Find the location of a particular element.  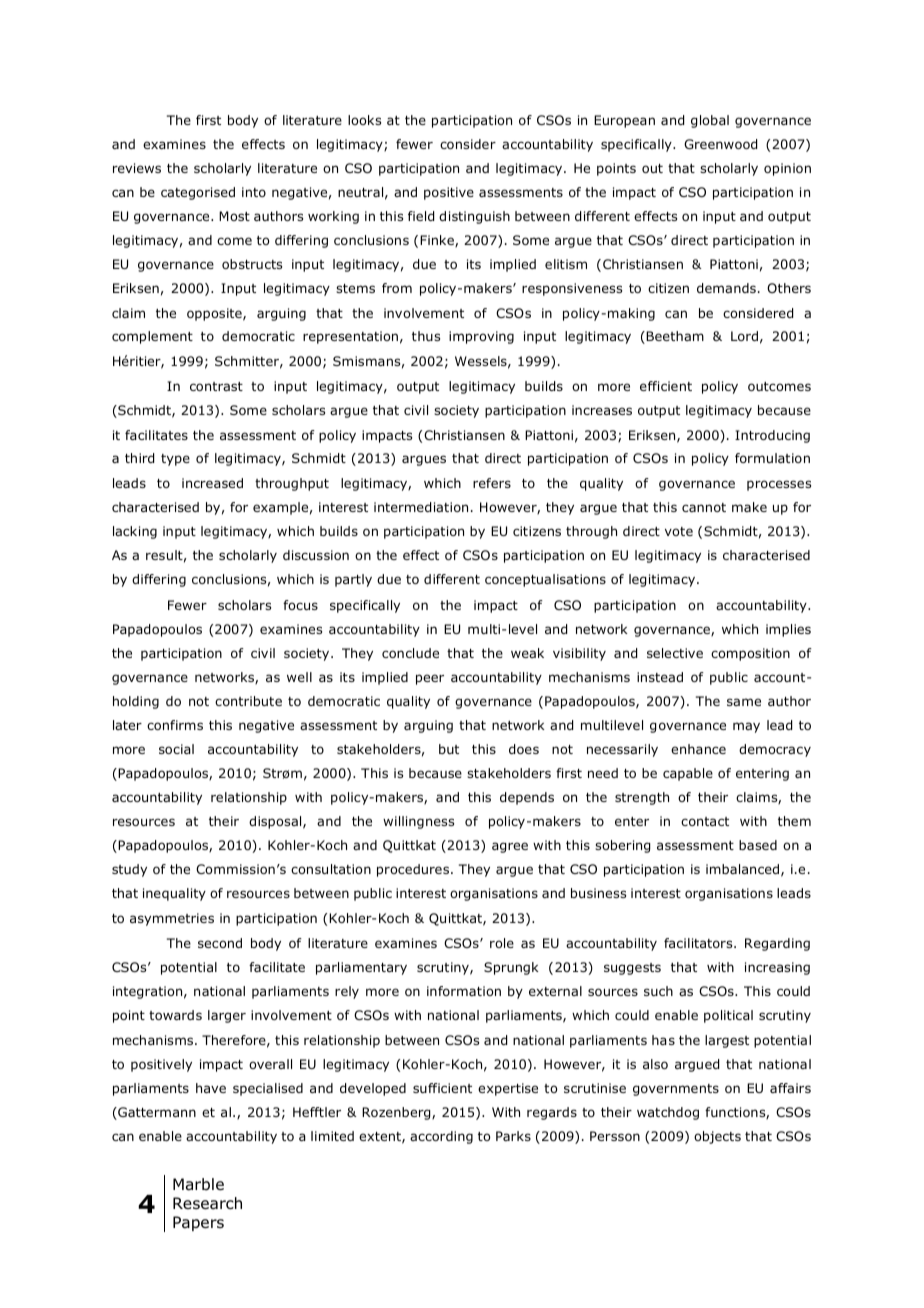

peer is located at coordinates (430, 679).
